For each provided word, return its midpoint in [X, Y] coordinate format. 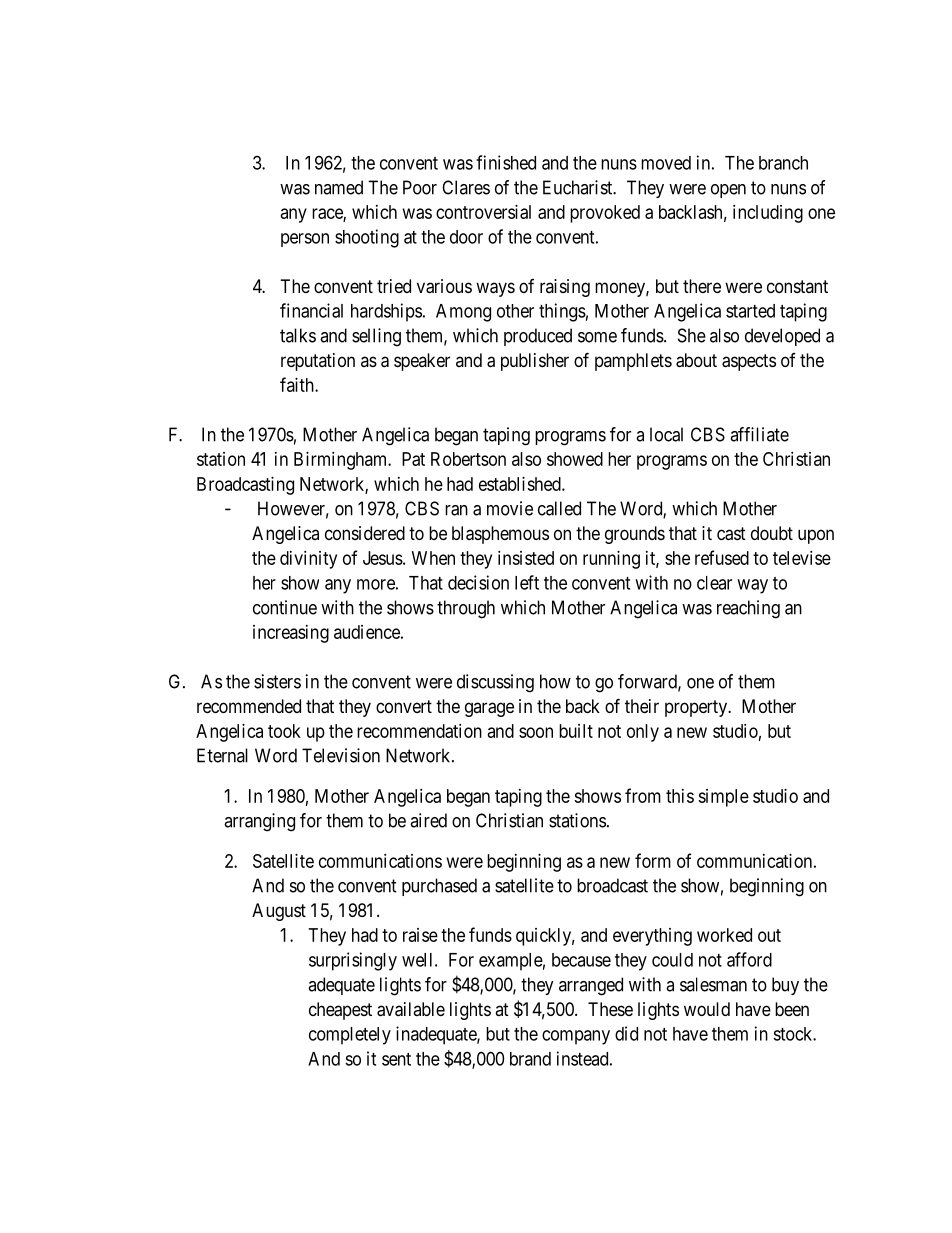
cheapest [340, 1011]
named [339, 187]
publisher [535, 362]
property [697, 708]
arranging [259, 822]
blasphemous [500, 535]
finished [506, 162]
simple [723, 798]
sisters [277, 681]
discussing [495, 683]
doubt [772, 533]
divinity [308, 560]
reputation [318, 362]
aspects [749, 362]
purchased [439, 887]
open [728, 191]
